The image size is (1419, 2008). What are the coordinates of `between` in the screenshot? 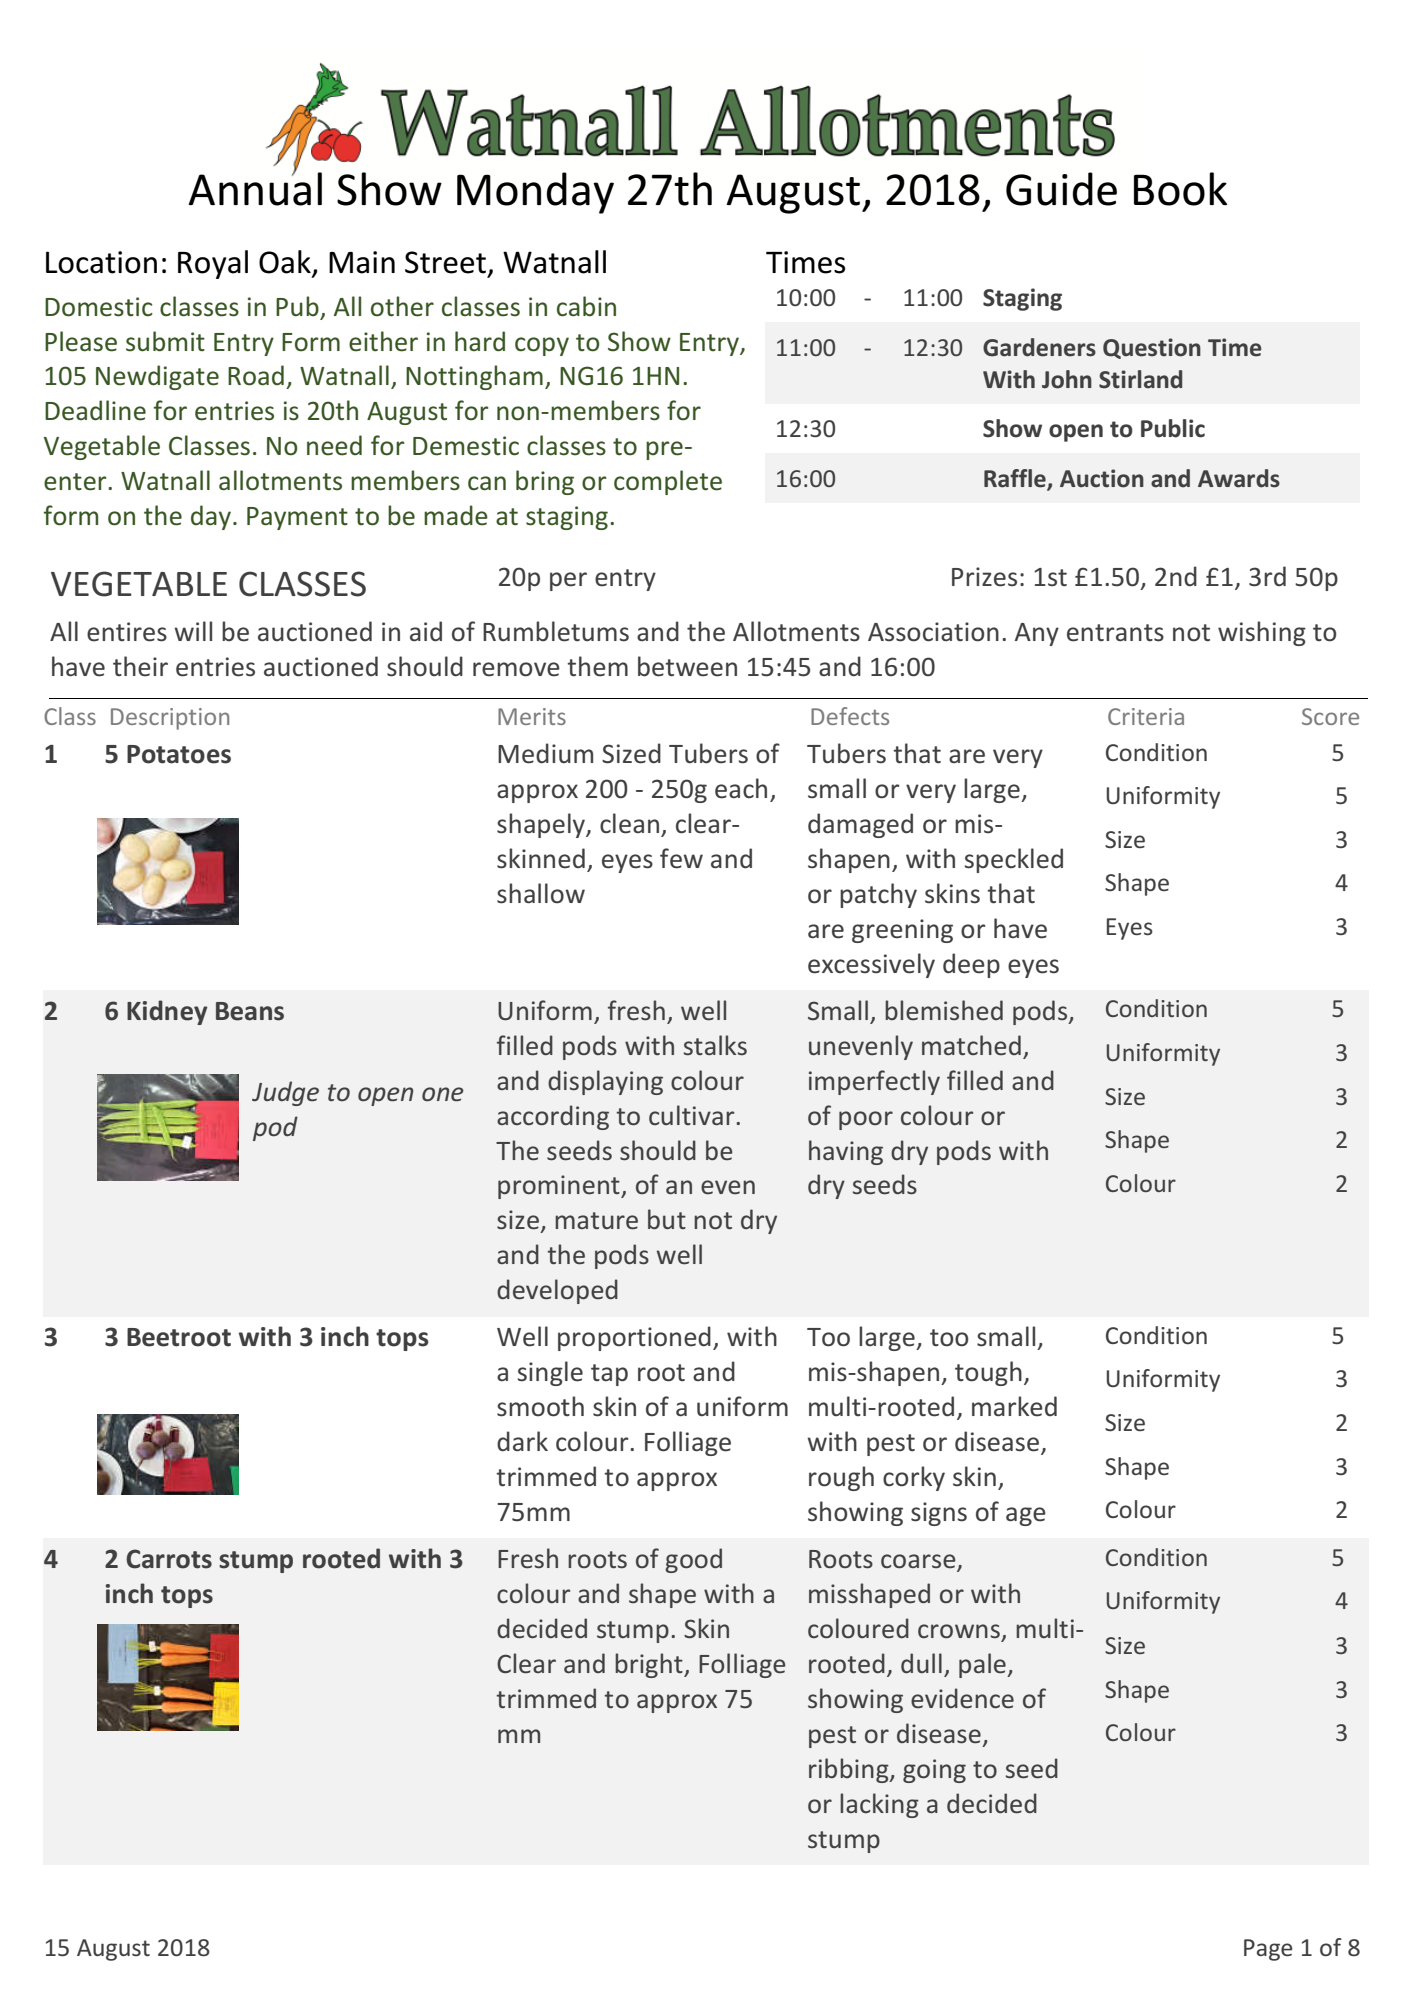 It's located at (687, 666).
